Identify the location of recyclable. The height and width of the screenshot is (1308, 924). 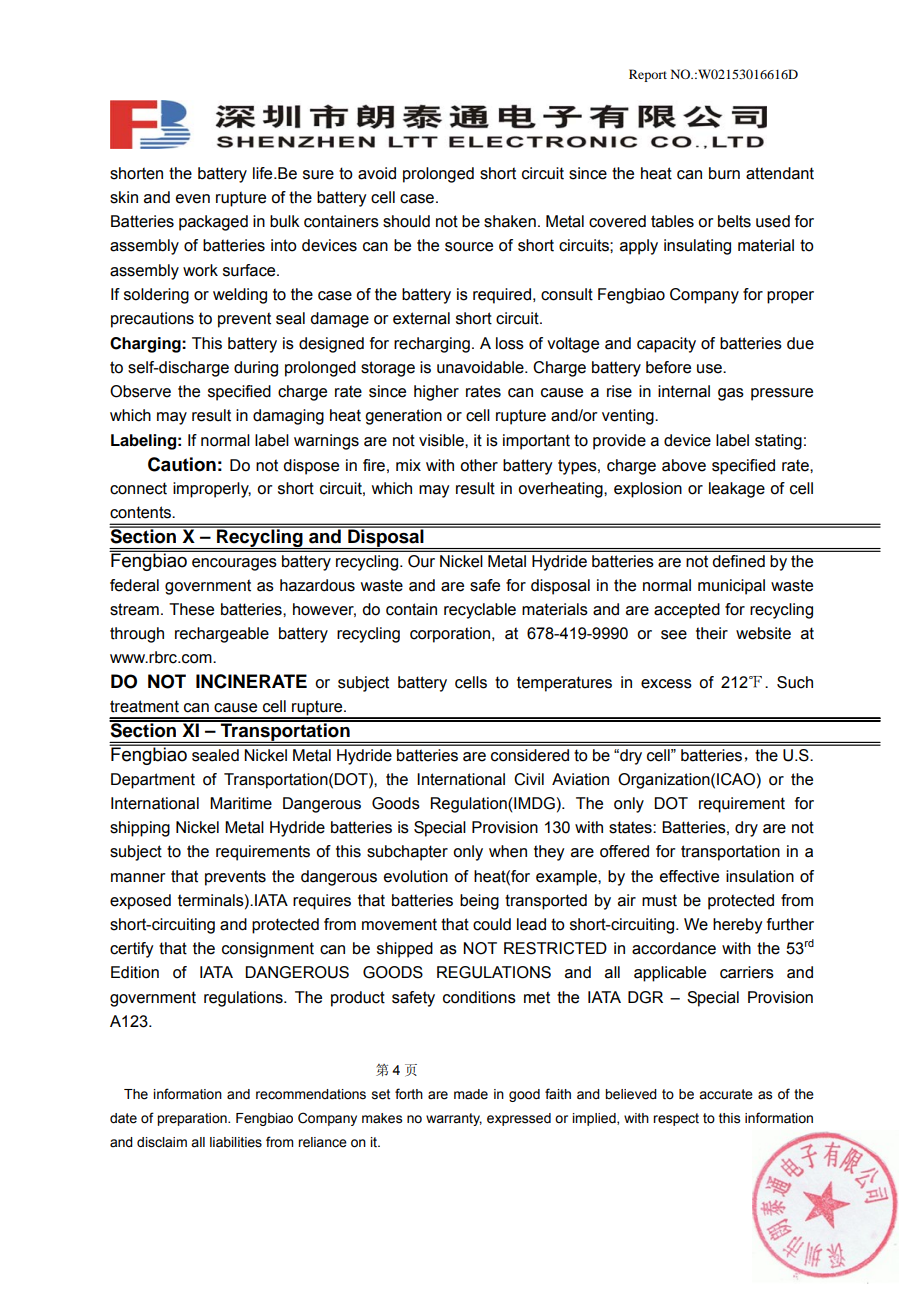
(480, 611).
